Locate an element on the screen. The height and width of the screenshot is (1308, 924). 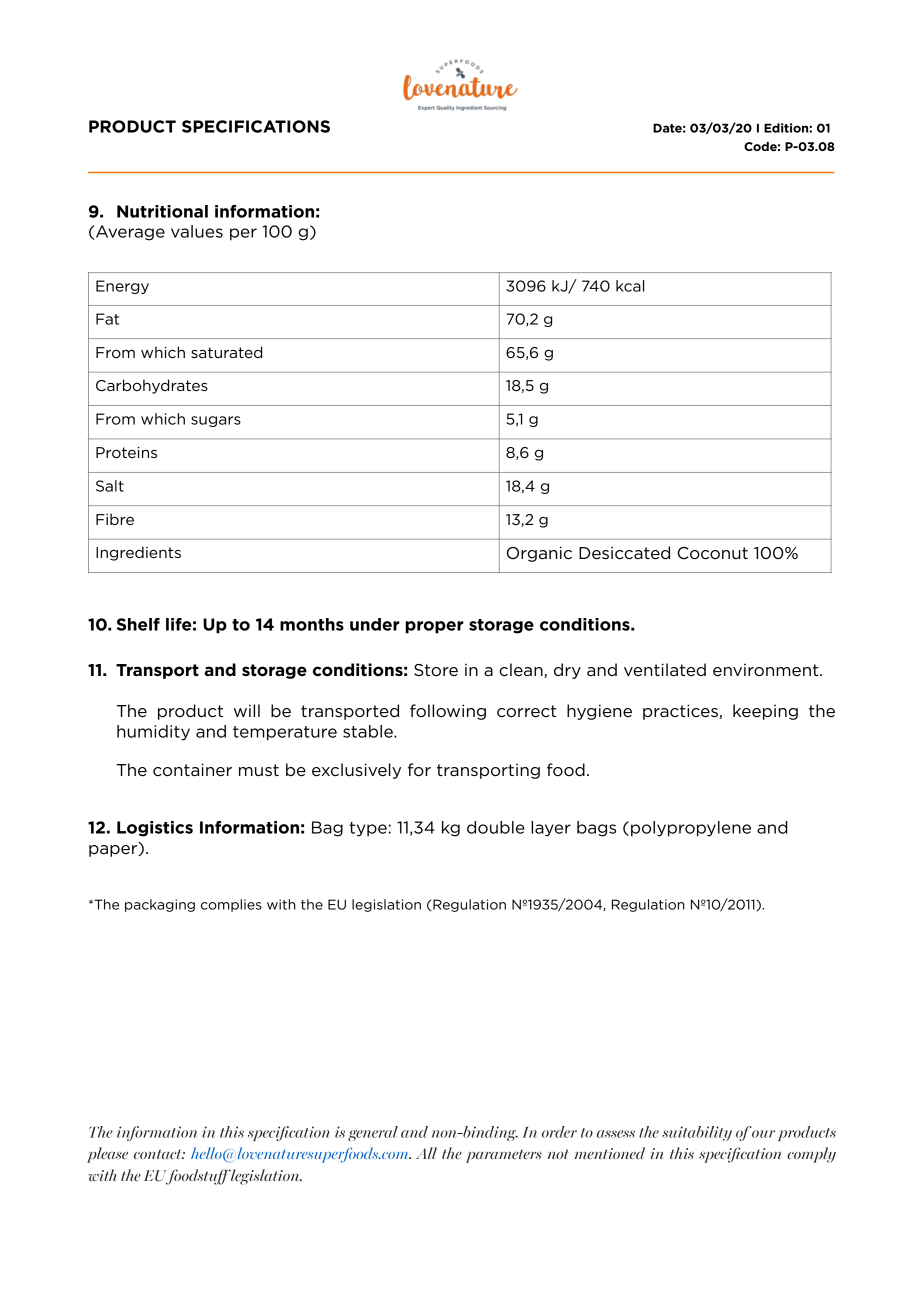
Desiccated is located at coordinates (624, 553).
